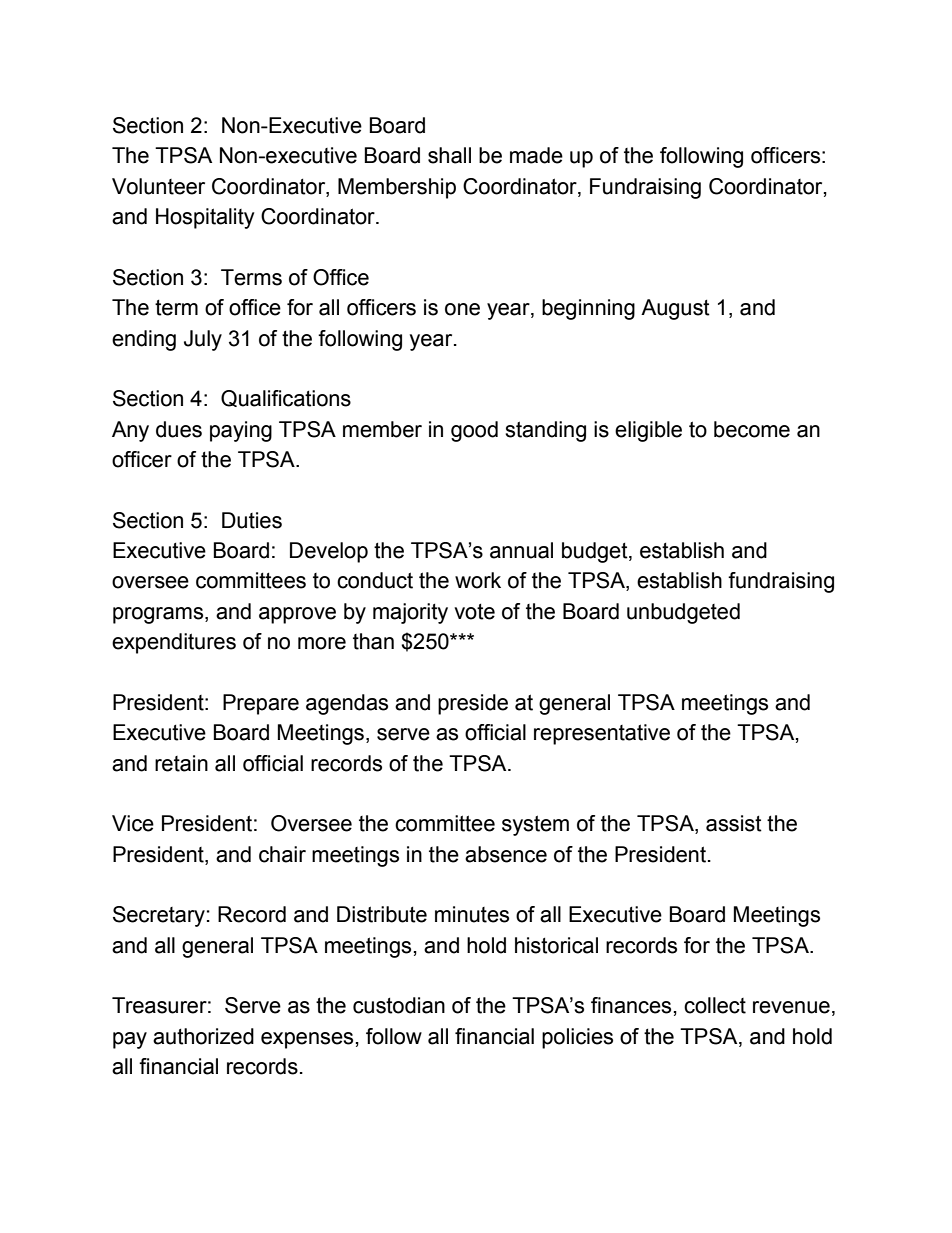 This page has height=1233, width=952. What do you see at coordinates (241, 431) in the page?
I see `paying` at bounding box center [241, 431].
